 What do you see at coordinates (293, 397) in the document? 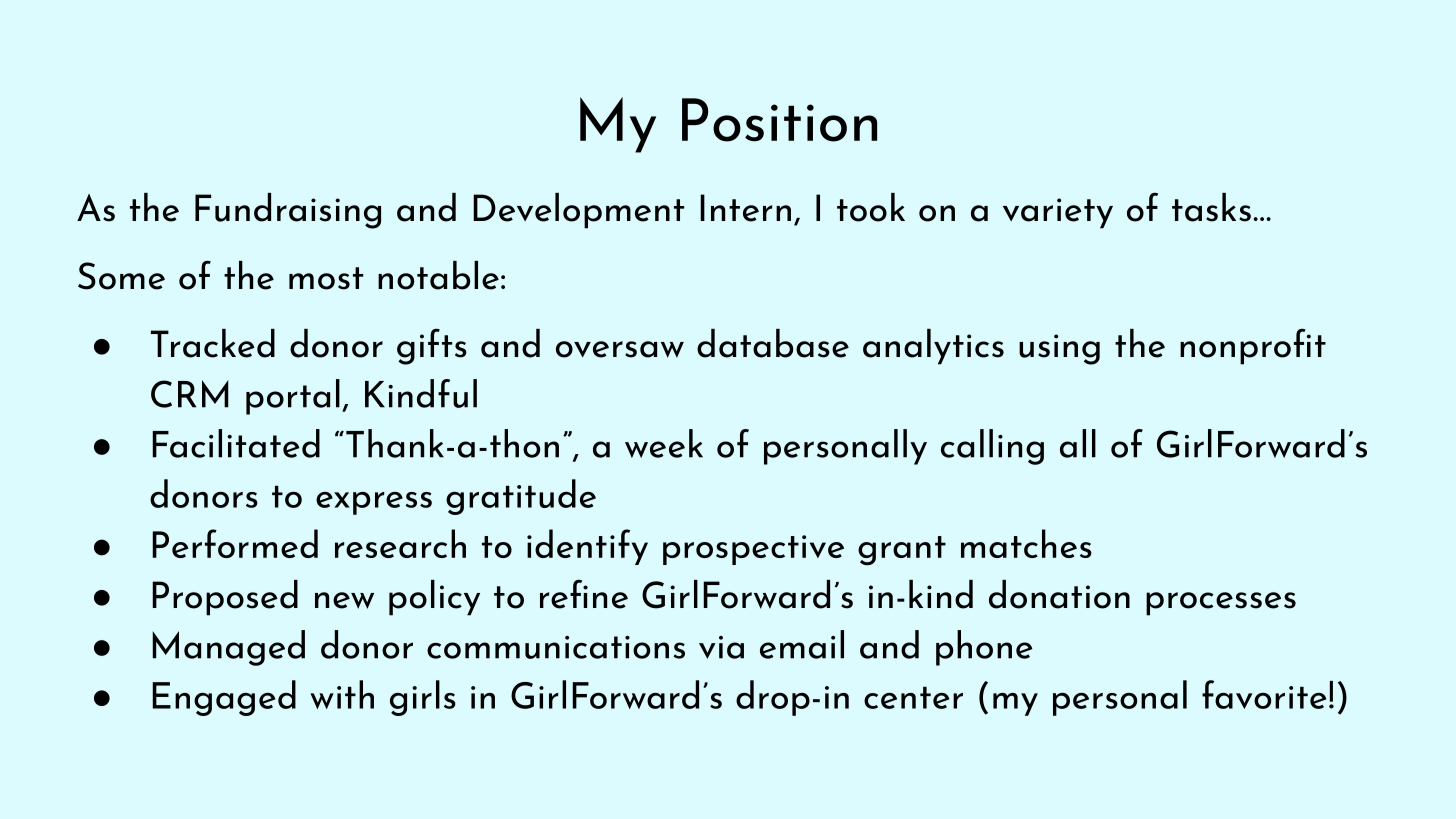
I see `portal` at bounding box center [293, 397].
